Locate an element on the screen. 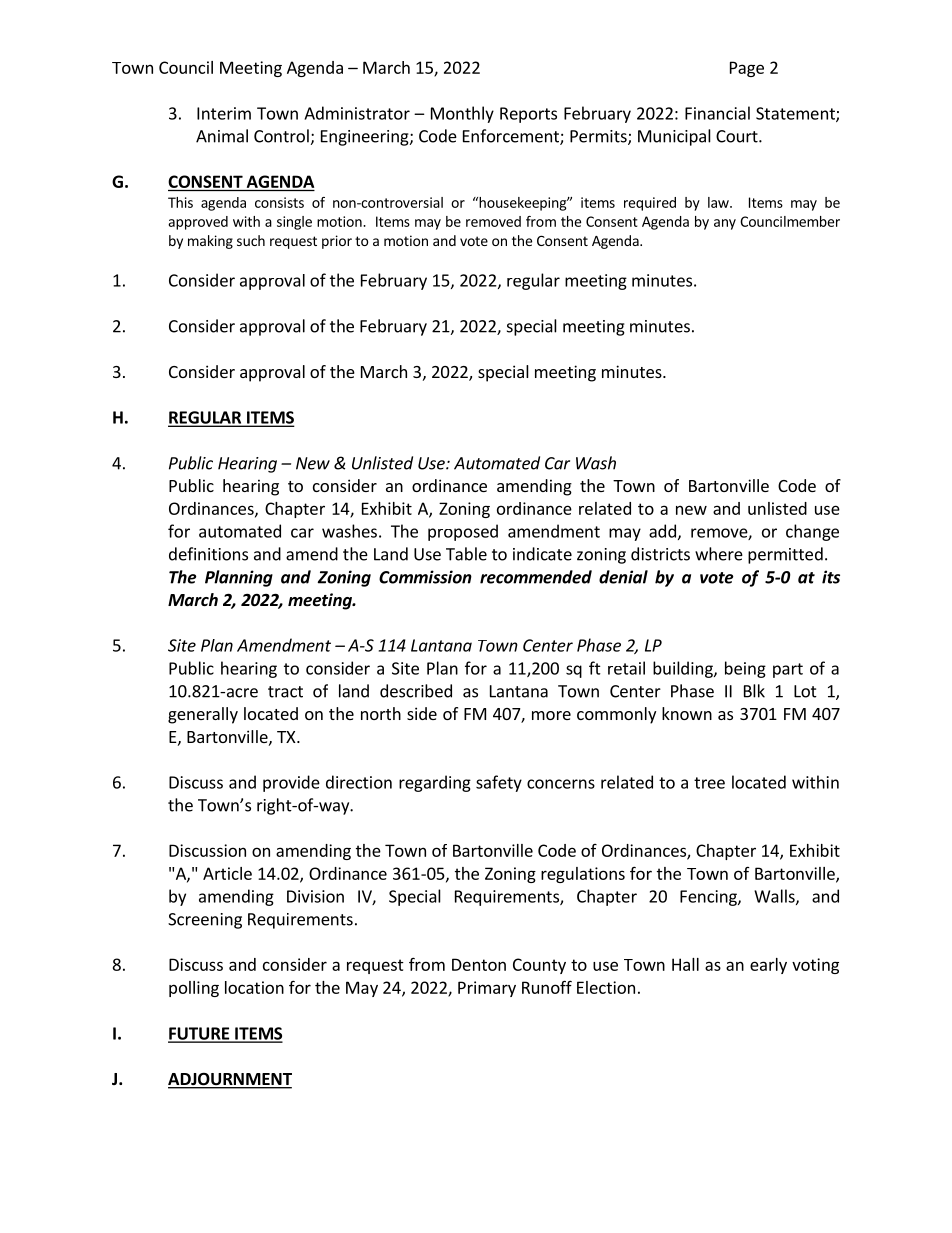 This screenshot has height=1233, width=952. Interim is located at coordinates (224, 113).
